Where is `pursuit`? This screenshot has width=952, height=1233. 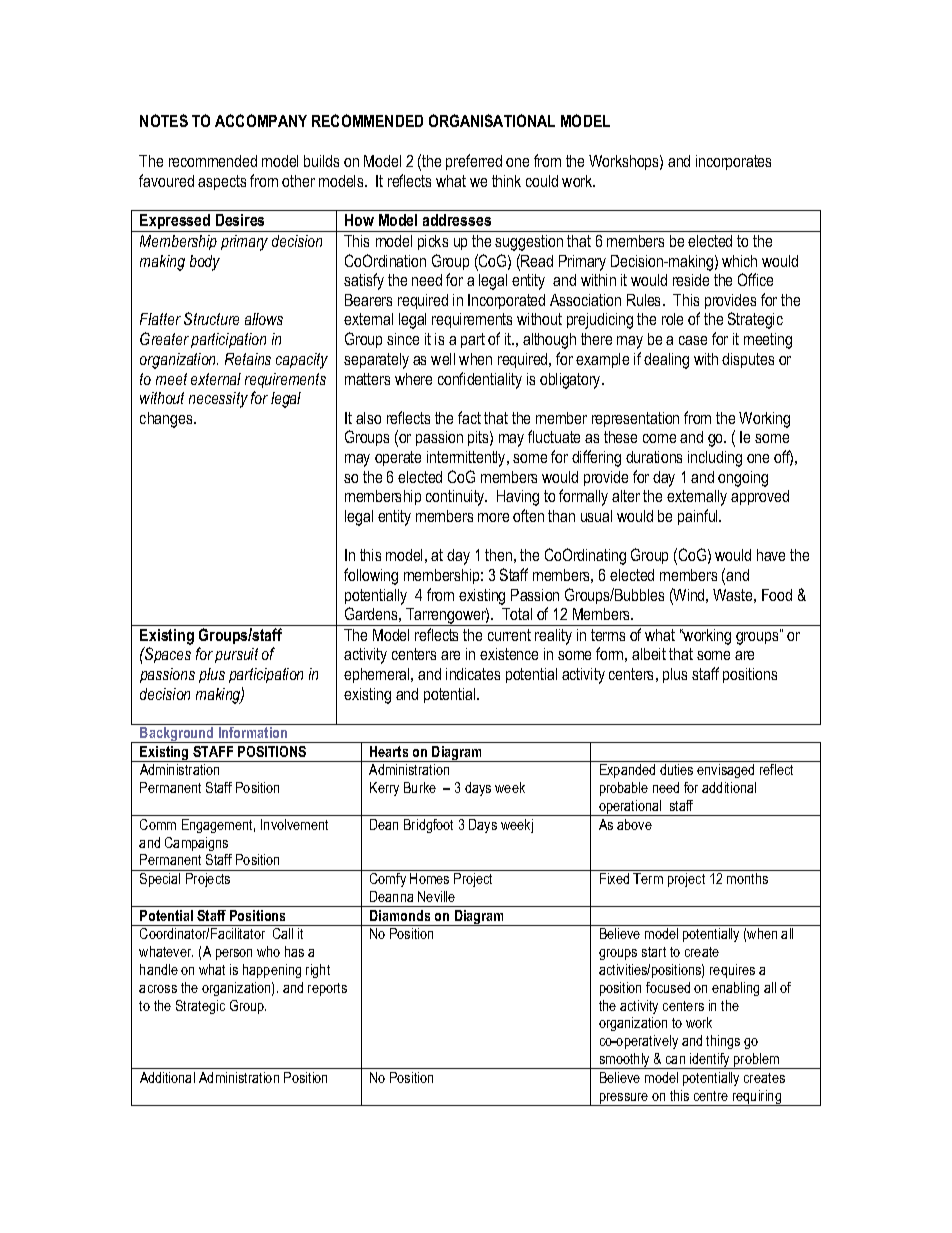 pursuit is located at coordinates (236, 655).
